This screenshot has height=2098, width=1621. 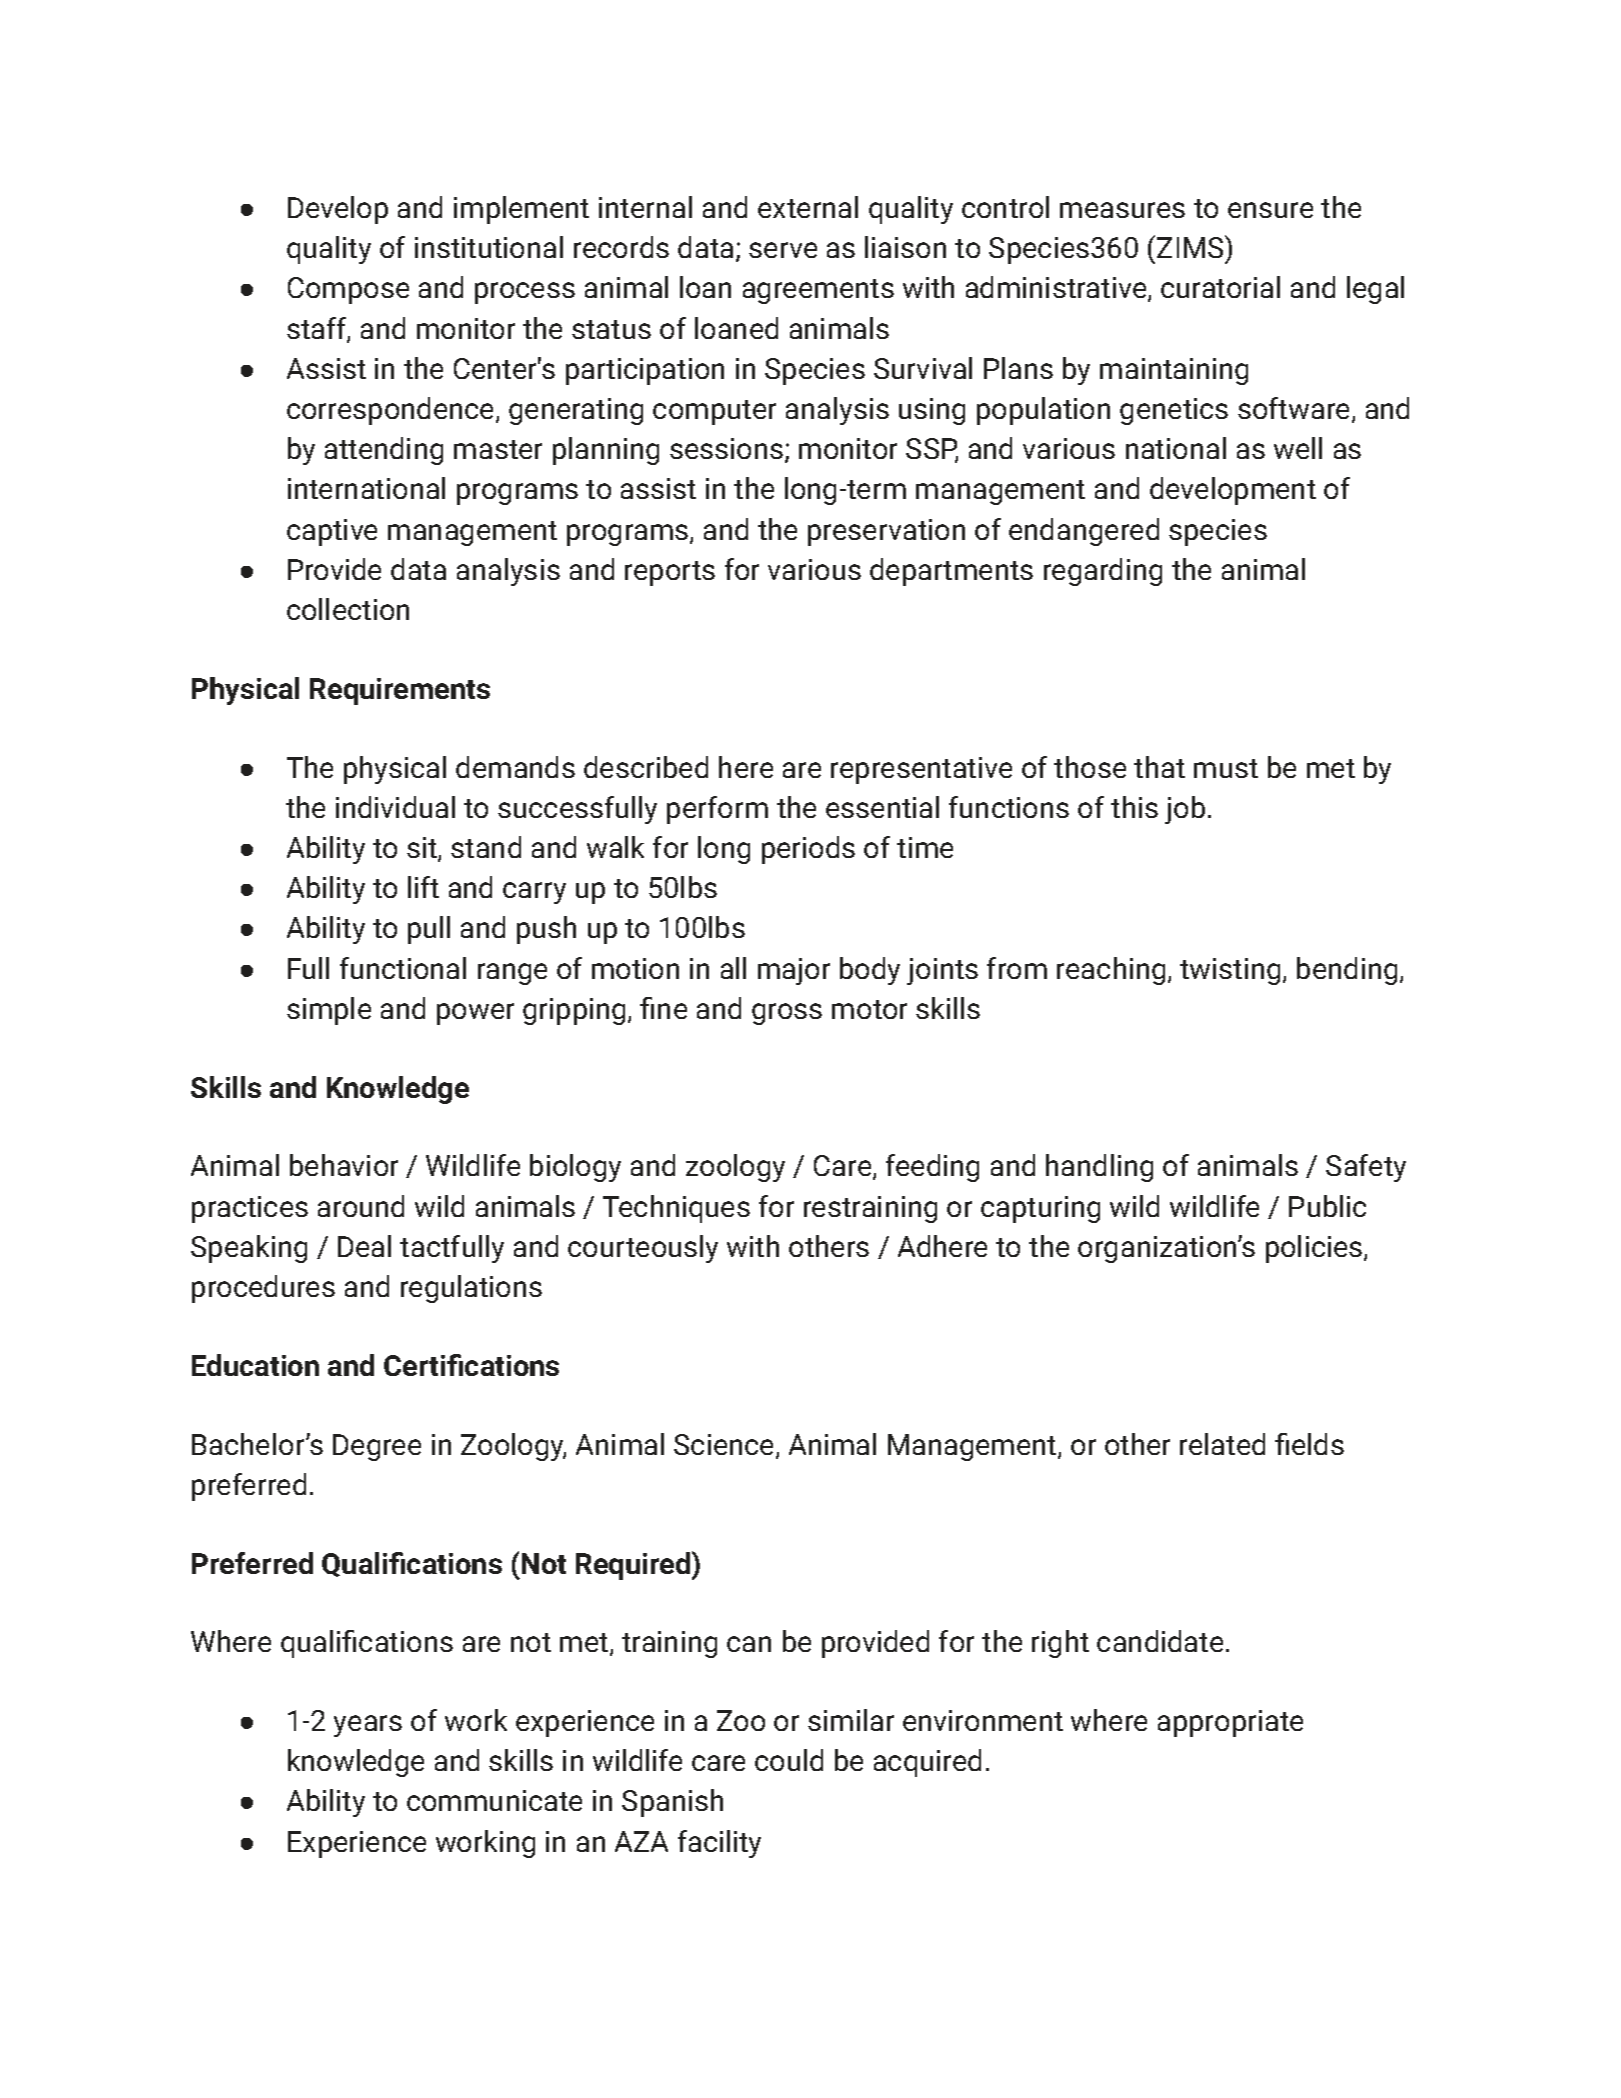 What do you see at coordinates (395, 807) in the screenshot?
I see `individual` at bounding box center [395, 807].
